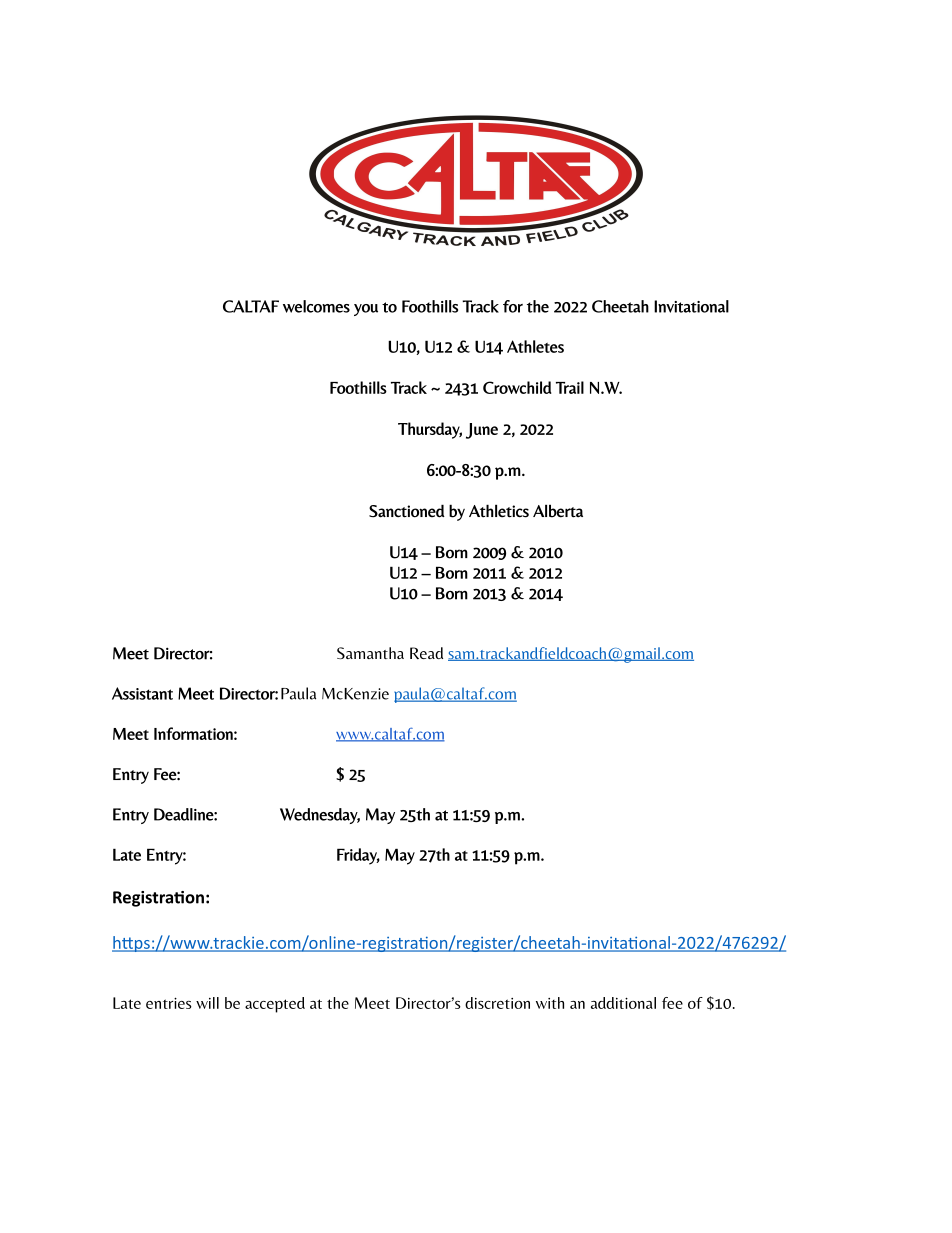 Image resolution: width=952 pixels, height=1233 pixels. What do you see at coordinates (497, 1003) in the screenshot?
I see `discretion` at bounding box center [497, 1003].
